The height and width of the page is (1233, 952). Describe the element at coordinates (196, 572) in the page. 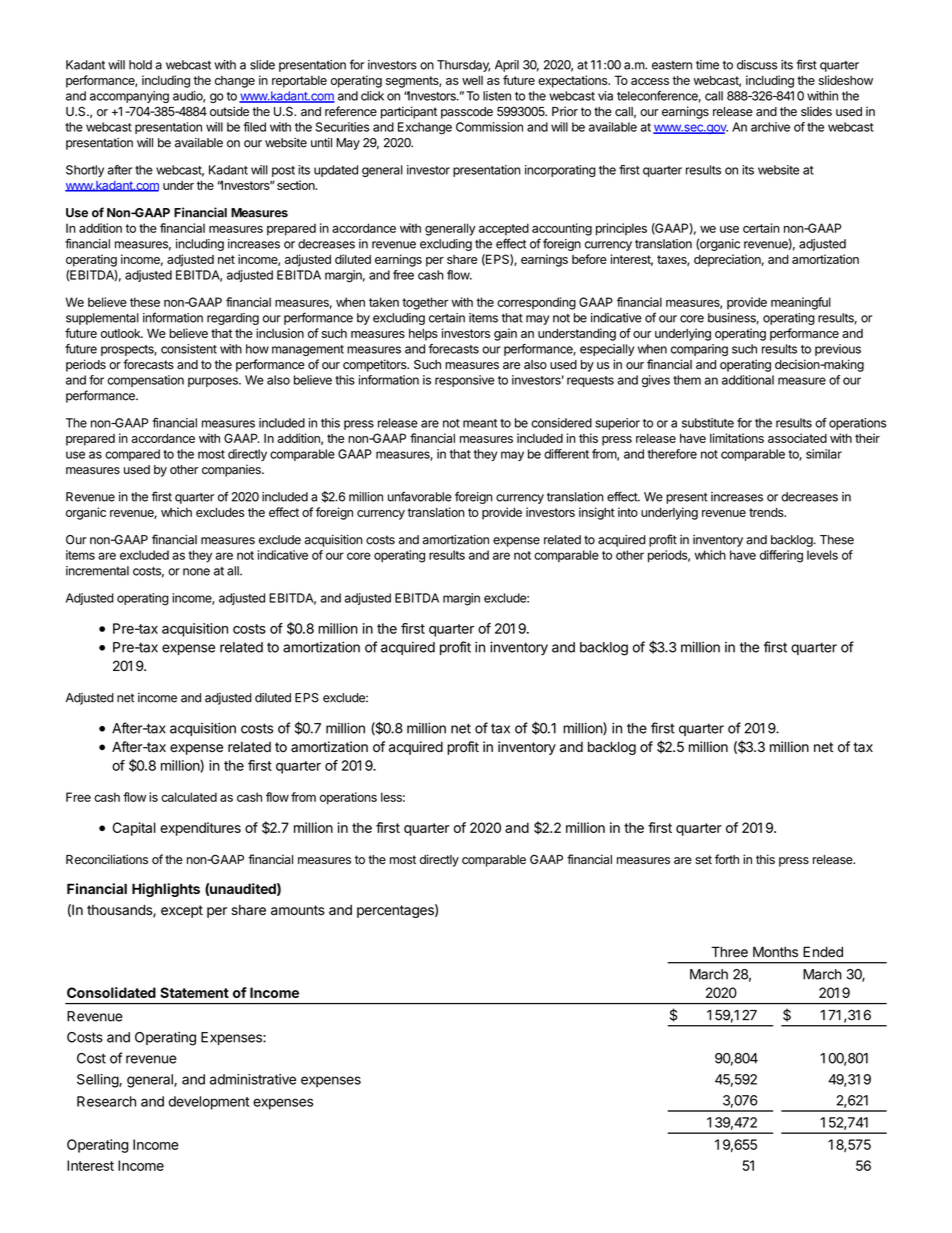

I see `none` at that location.
